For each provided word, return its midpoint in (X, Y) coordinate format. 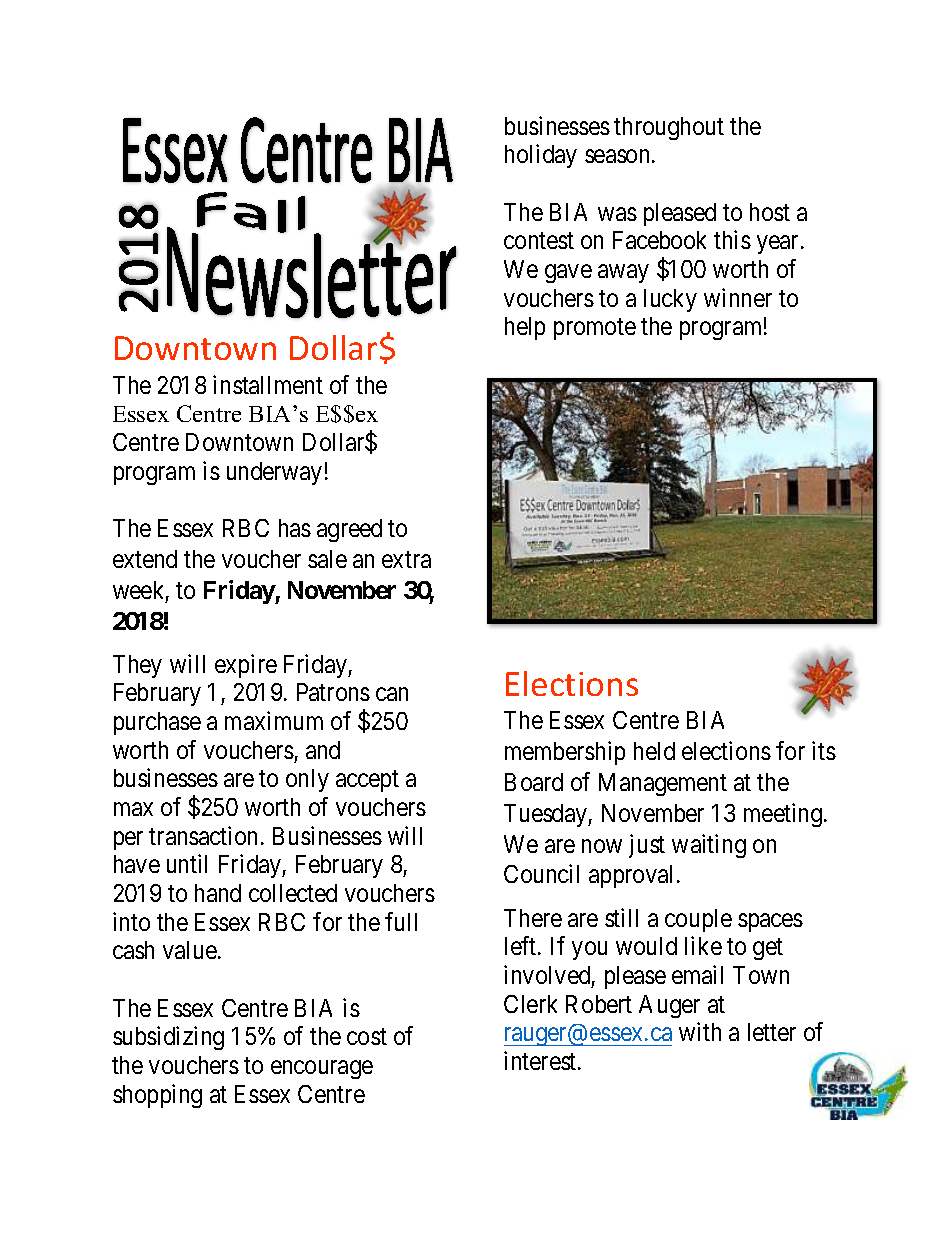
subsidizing (168, 1038)
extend (145, 559)
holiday (541, 156)
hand (218, 893)
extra (406, 559)
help (525, 328)
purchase (157, 723)
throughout (669, 128)
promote (595, 329)
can (392, 694)
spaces (770, 922)
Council (541, 874)
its (824, 750)
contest (539, 241)
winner (738, 297)
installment (268, 384)
